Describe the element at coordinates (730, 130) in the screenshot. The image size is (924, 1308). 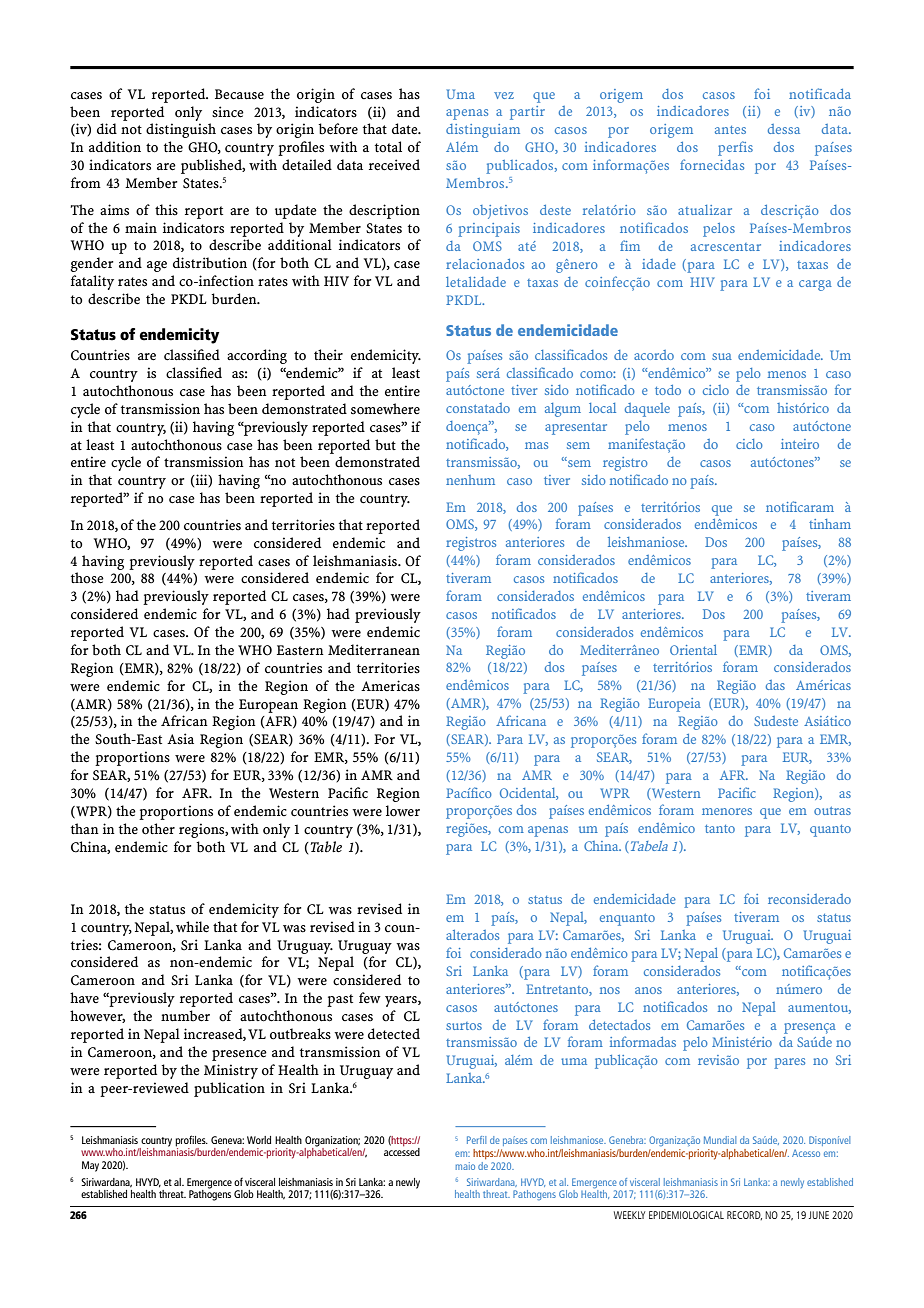
I see `antes` at that location.
